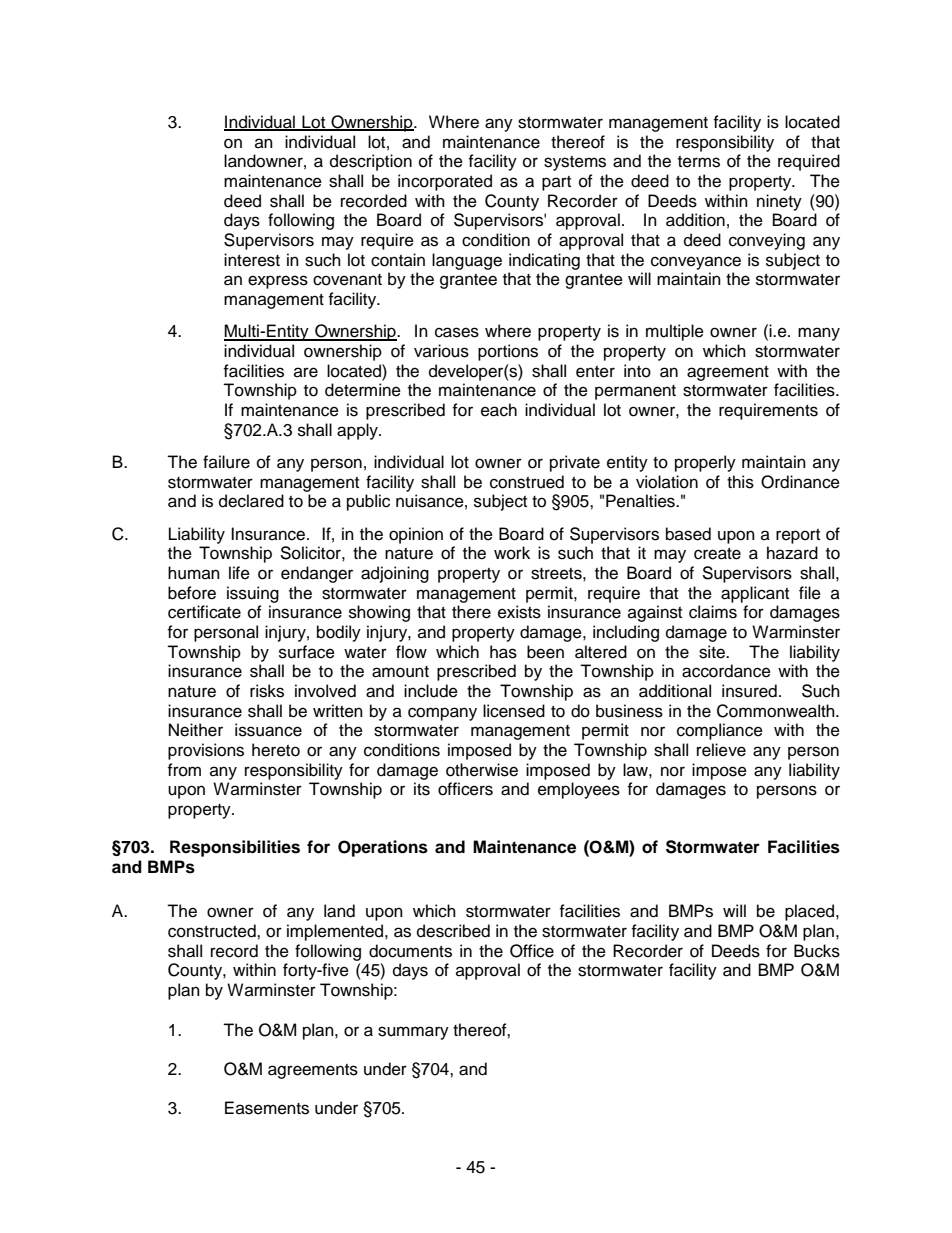  What do you see at coordinates (503, 652) in the page?
I see `has` at bounding box center [503, 652].
